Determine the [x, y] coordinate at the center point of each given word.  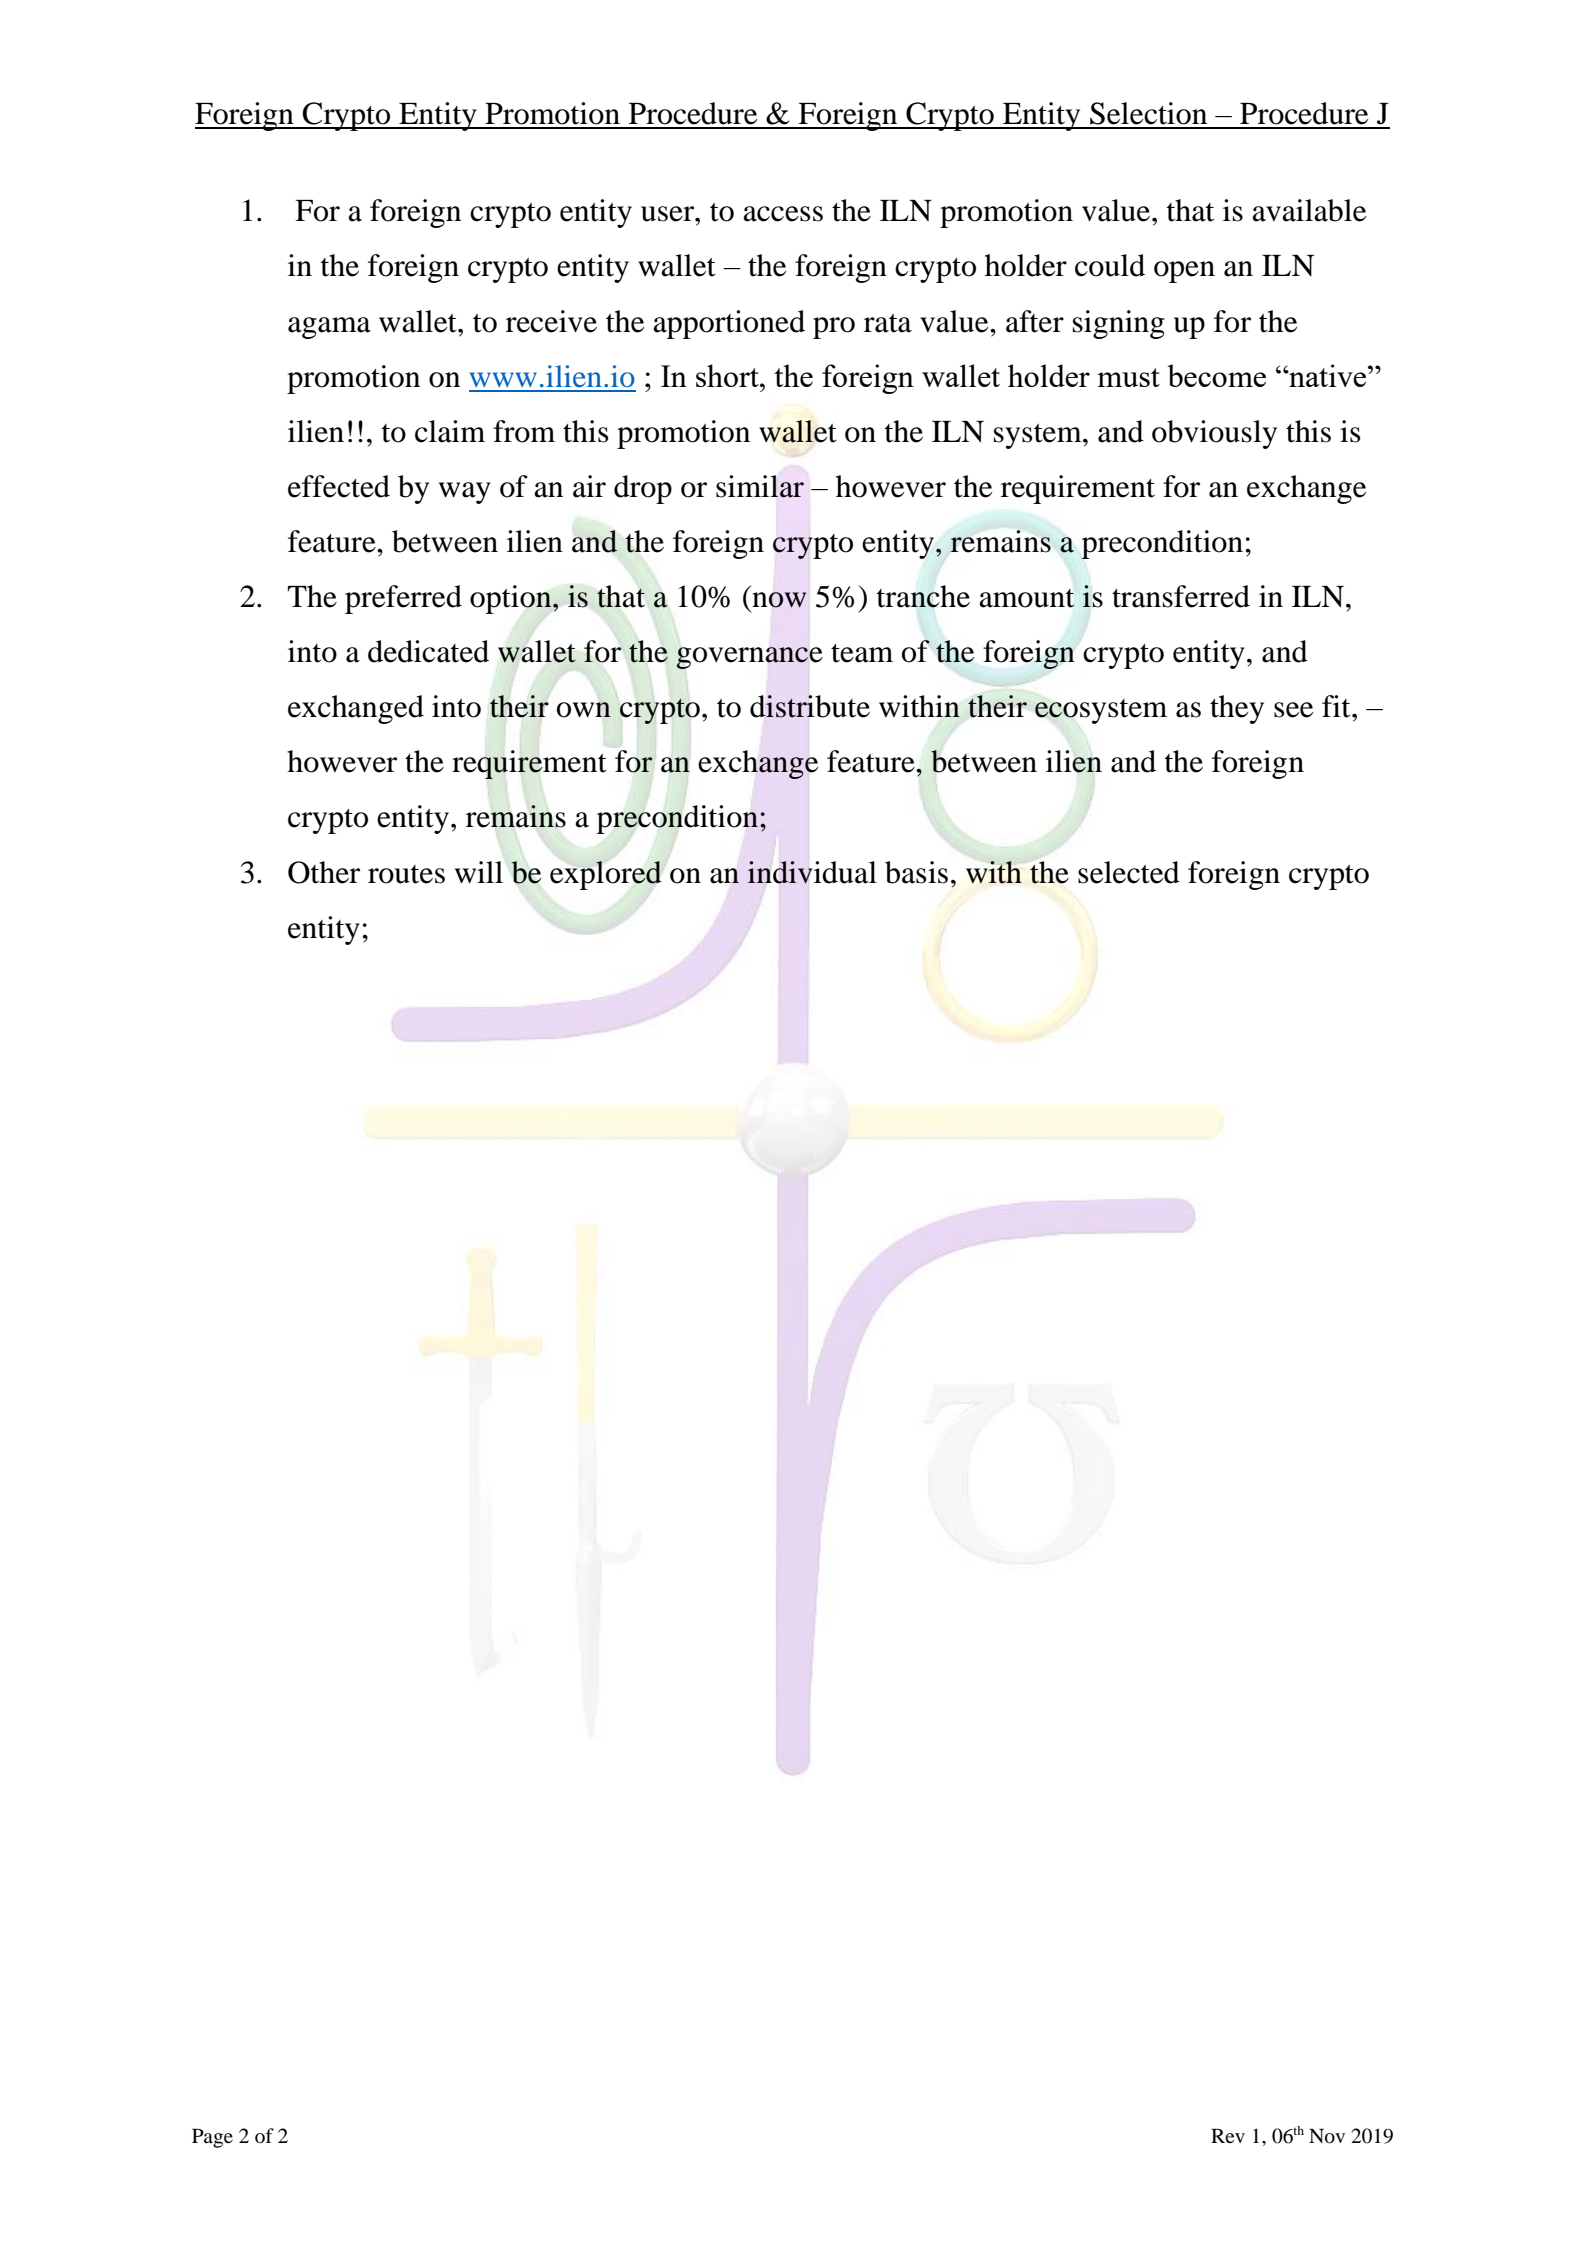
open [1184, 272]
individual [812, 872]
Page [212, 2138]
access [783, 214]
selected [1129, 872]
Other [324, 872]
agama [329, 328]
